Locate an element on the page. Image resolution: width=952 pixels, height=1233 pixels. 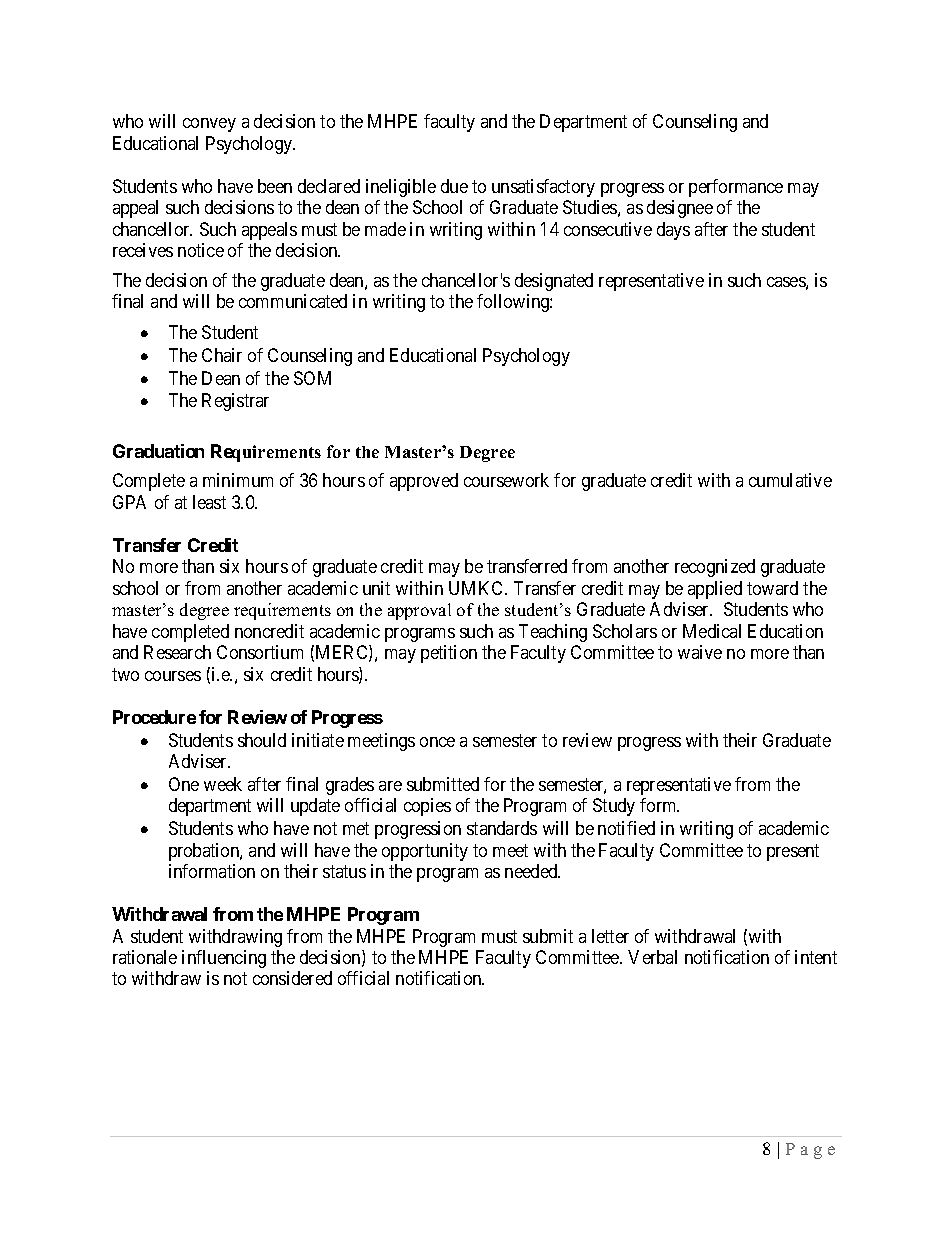
UMKC is located at coordinates (477, 588).
